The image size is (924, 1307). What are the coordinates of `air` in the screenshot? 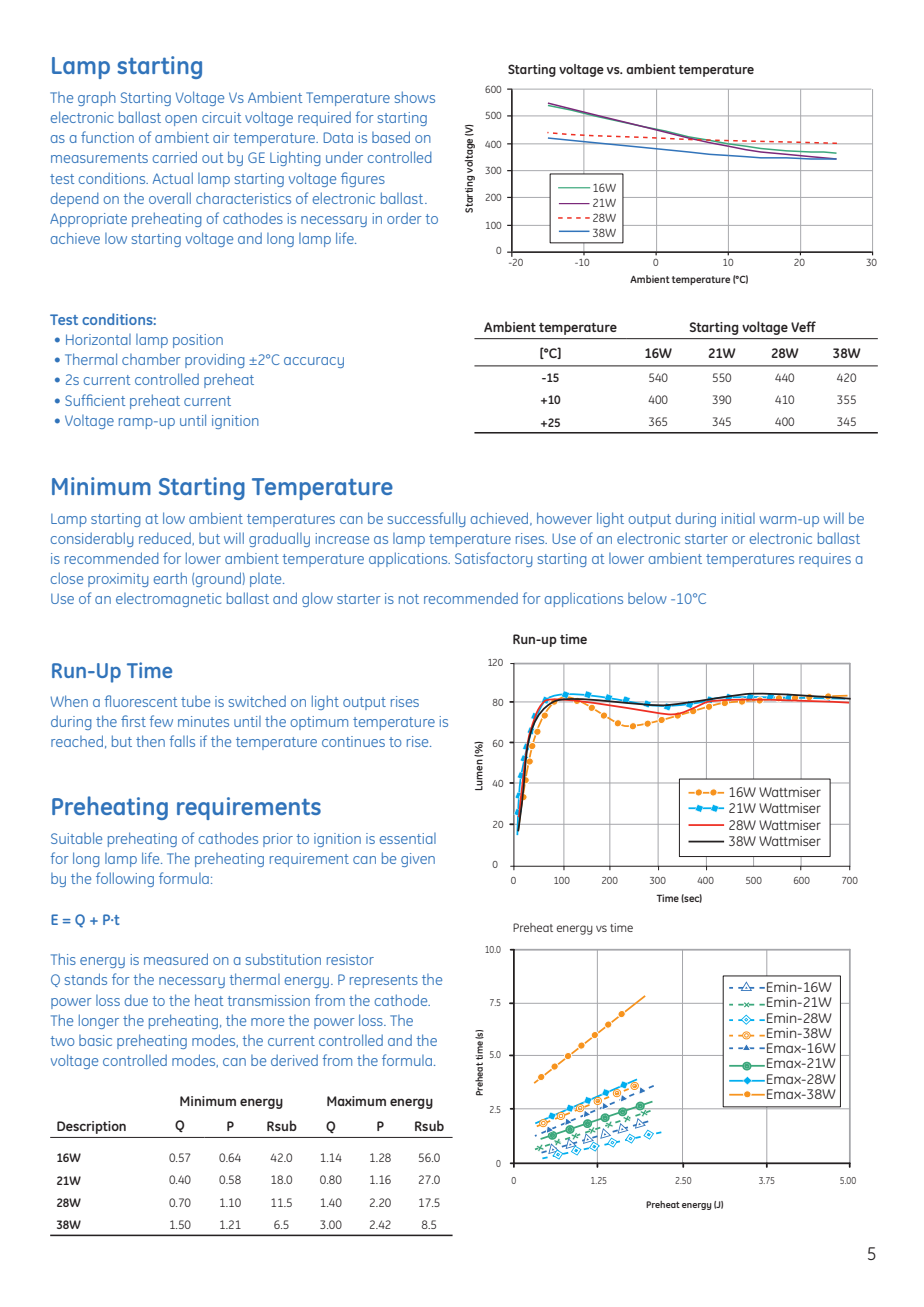 It's located at (221, 137).
